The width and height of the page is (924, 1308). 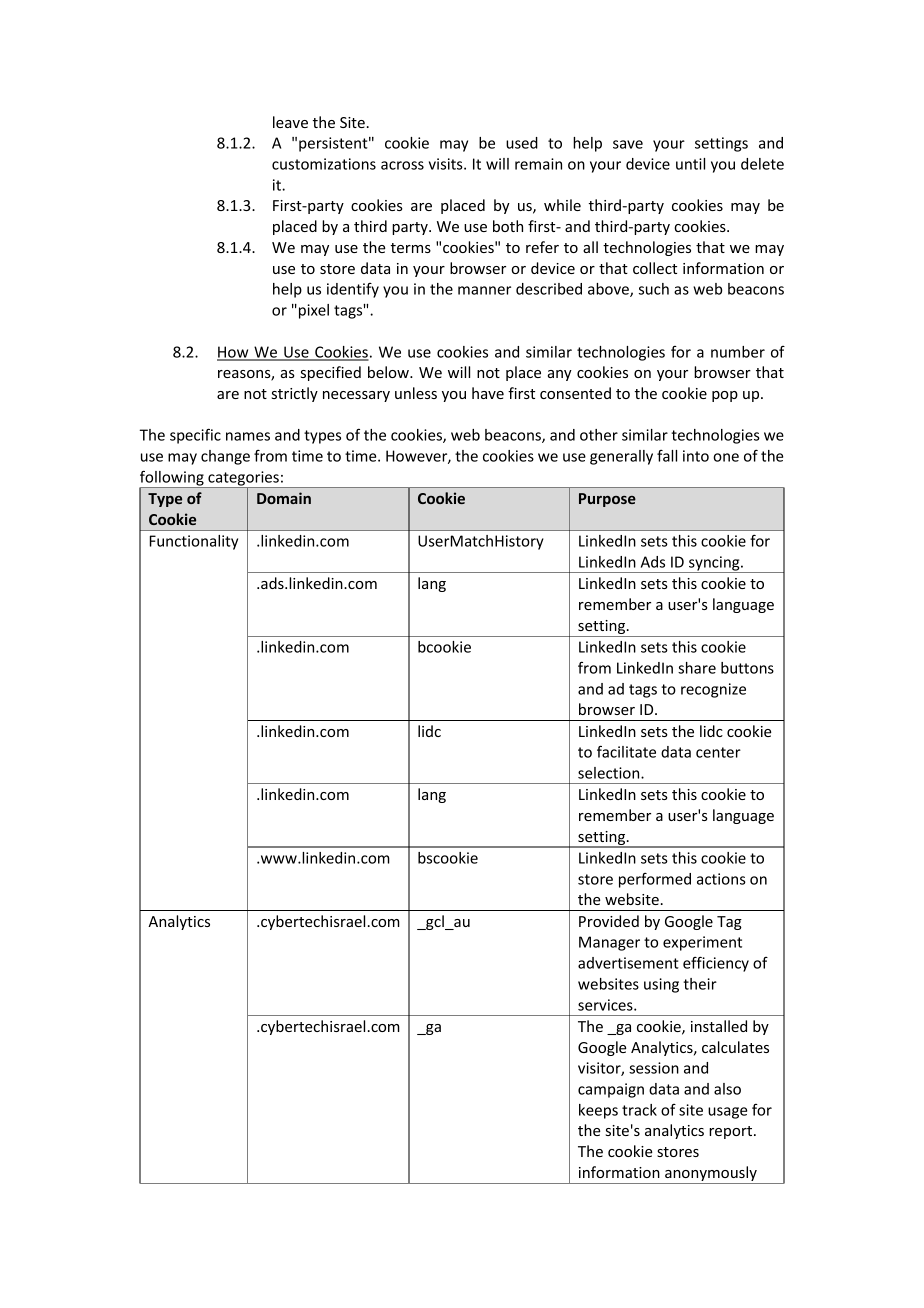 I want to click on campaign, so click(x=611, y=1090).
